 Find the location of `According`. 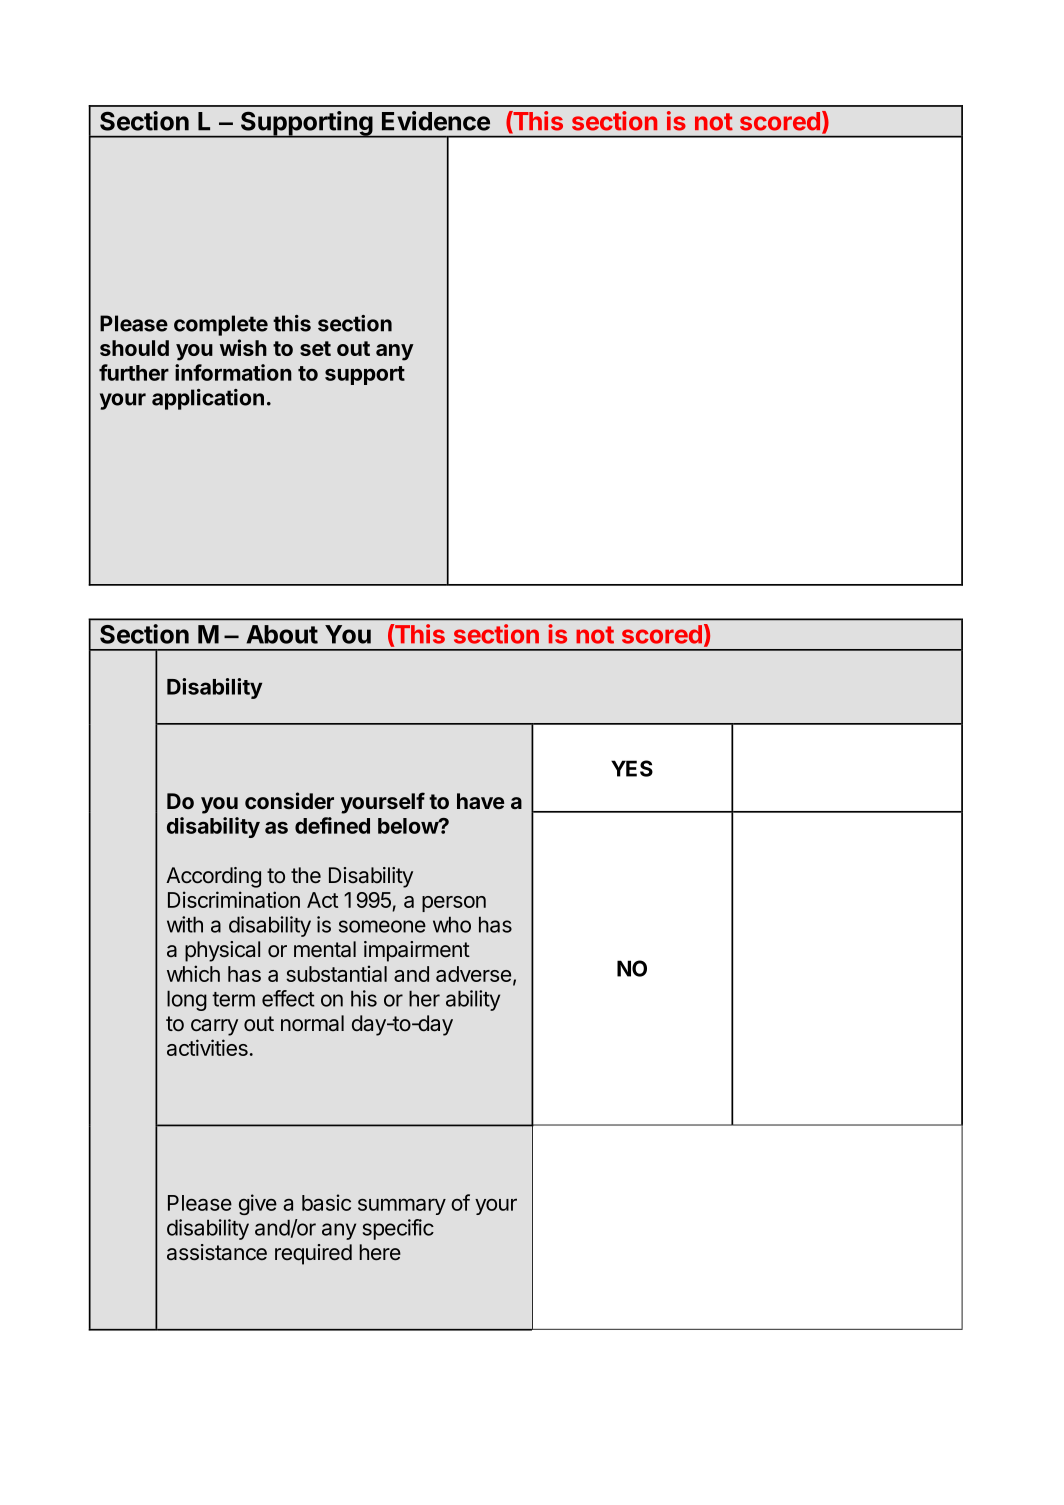

According is located at coordinates (213, 877).
